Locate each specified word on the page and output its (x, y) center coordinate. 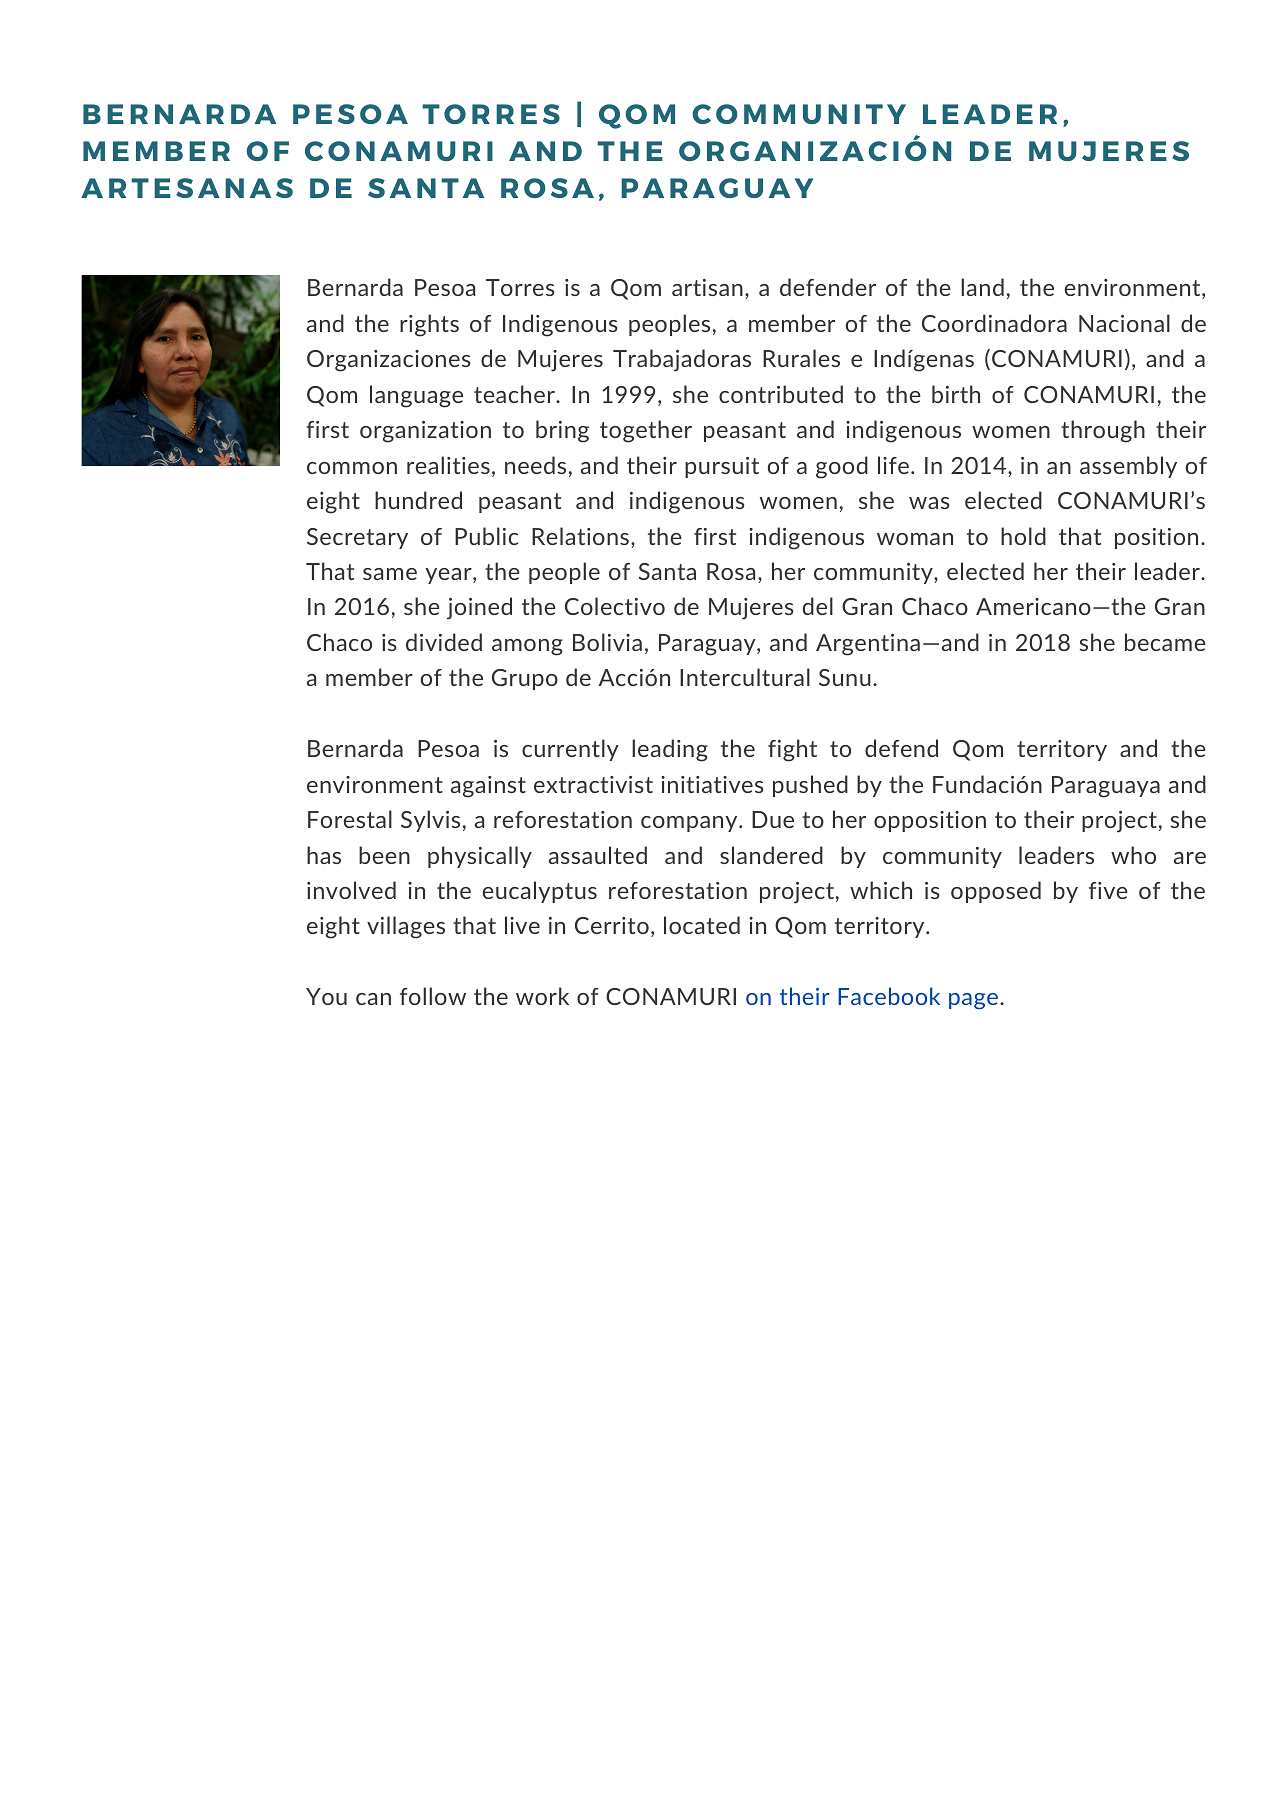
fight (792, 750)
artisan (707, 287)
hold (1023, 536)
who (1133, 855)
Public (486, 536)
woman (915, 539)
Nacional (1124, 323)
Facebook (889, 996)
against (488, 787)
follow (433, 996)
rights (429, 325)
